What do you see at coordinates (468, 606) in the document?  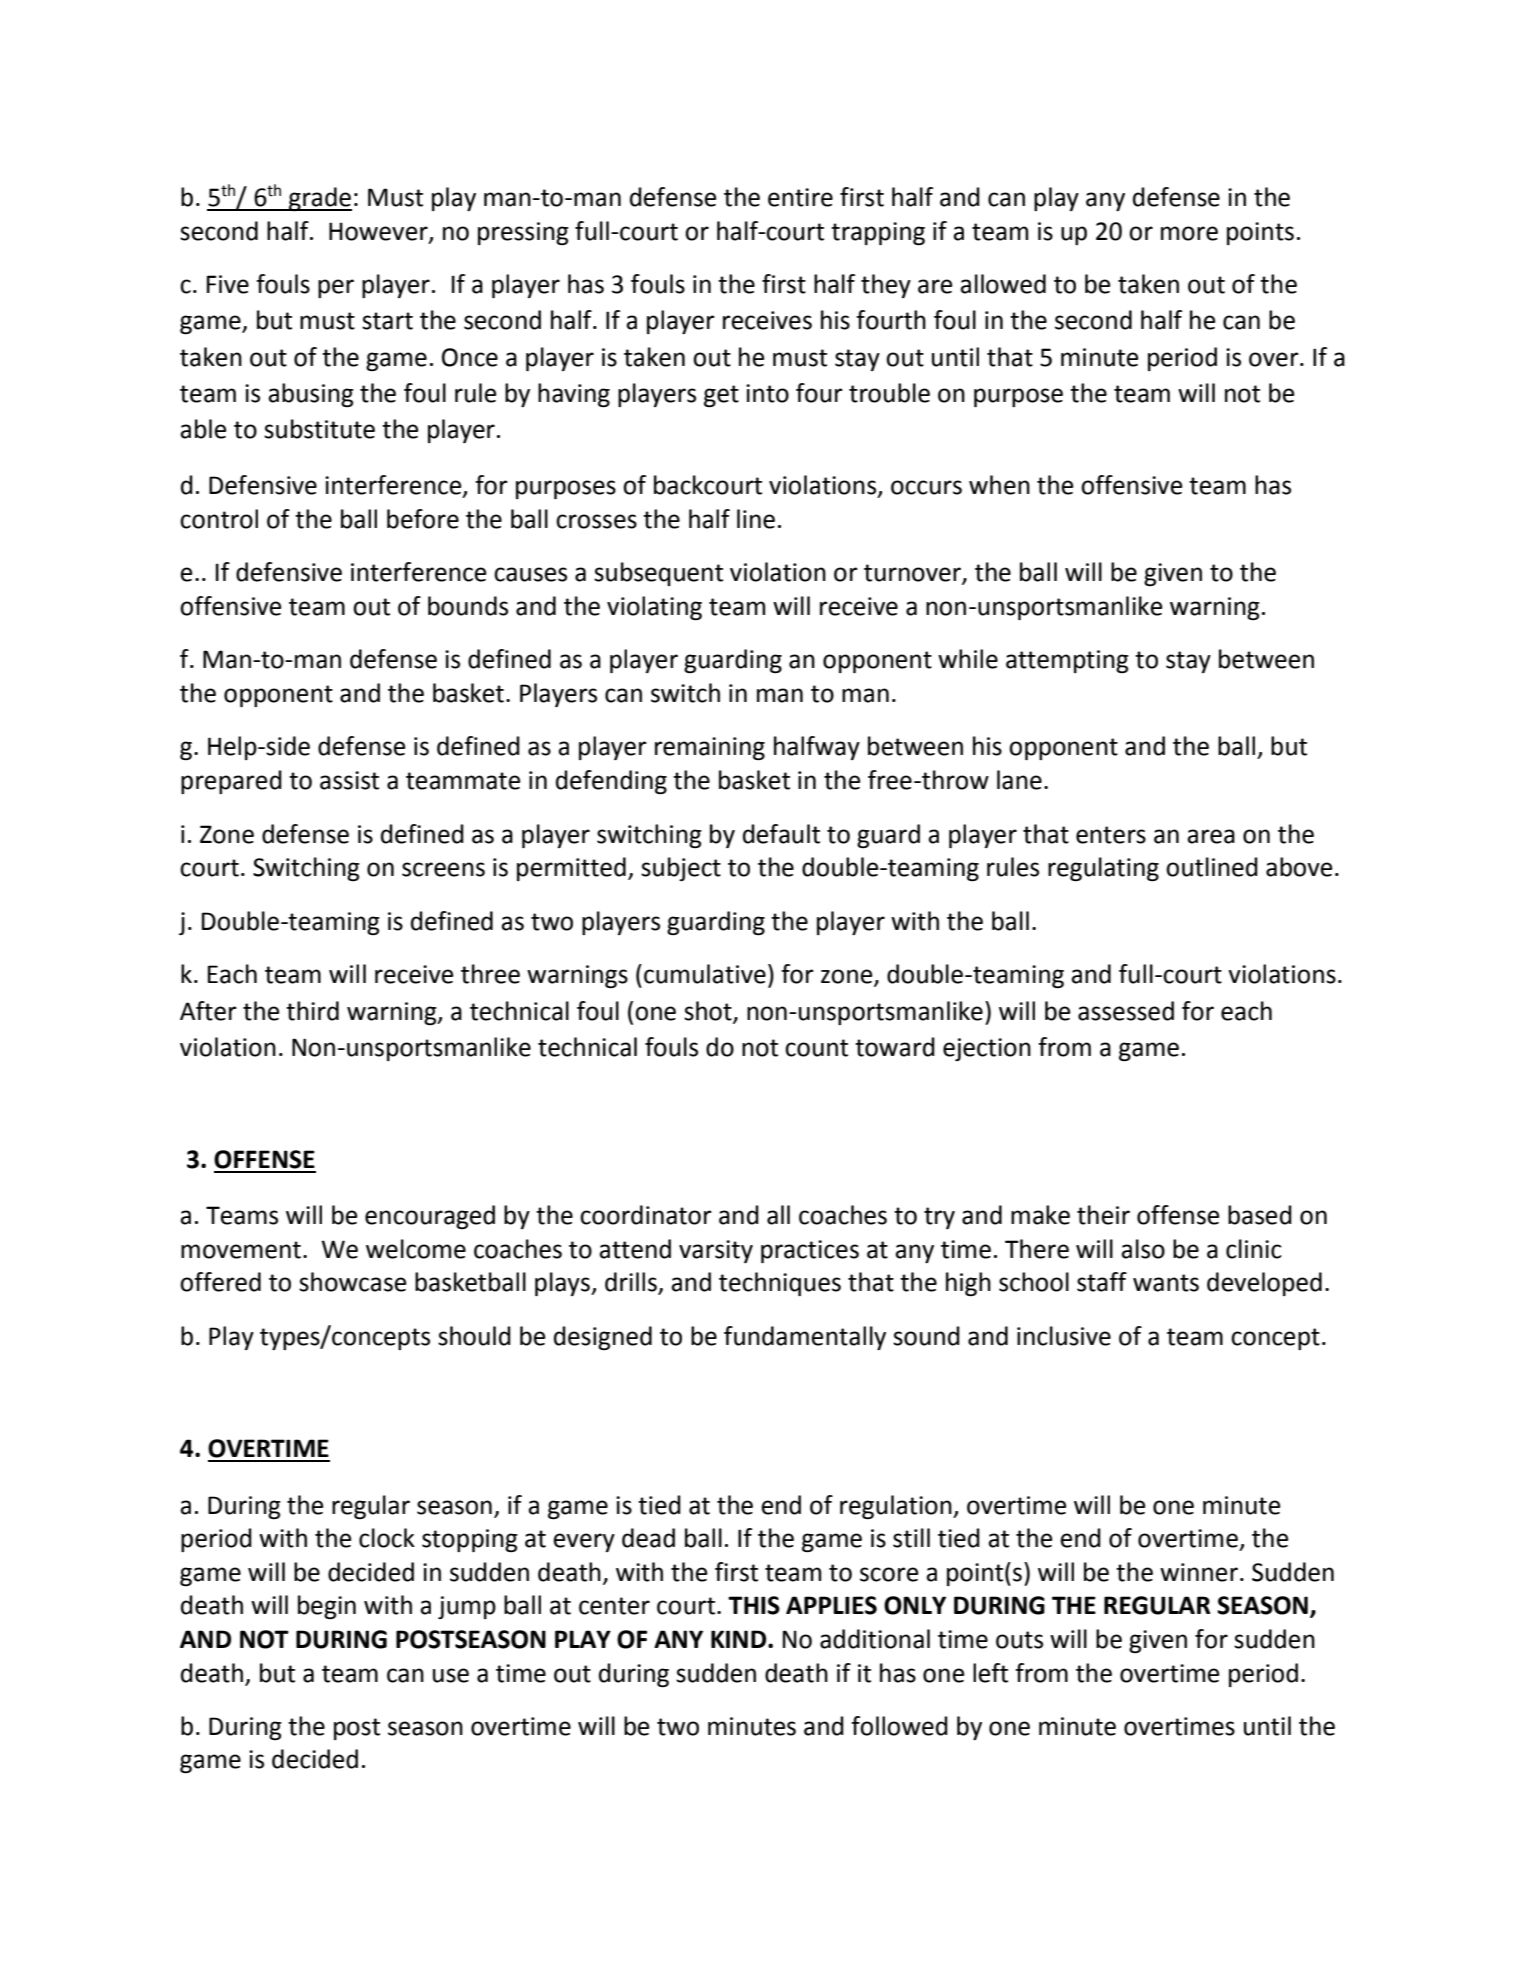 I see `bounds` at bounding box center [468, 606].
